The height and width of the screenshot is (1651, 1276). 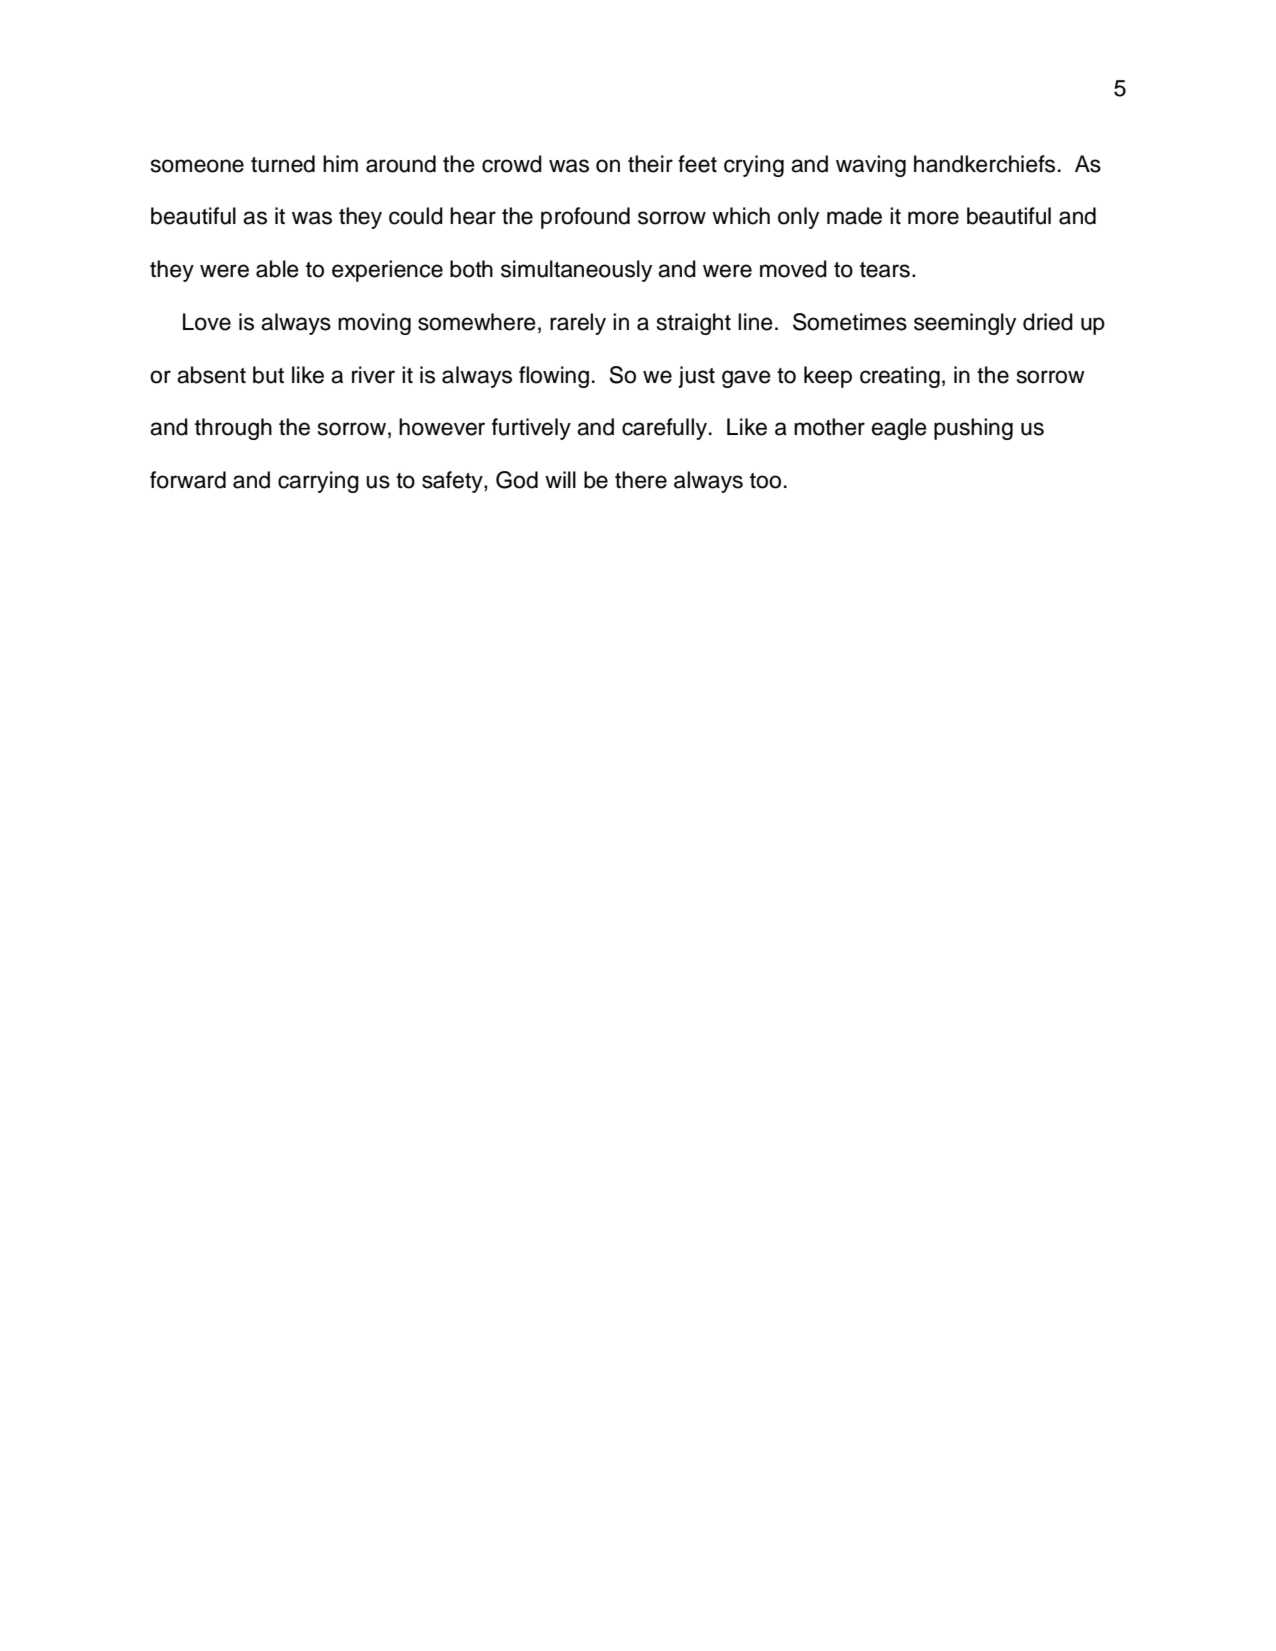 What do you see at coordinates (650, 164) in the screenshot?
I see `their` at bounding box center [650, 164].
